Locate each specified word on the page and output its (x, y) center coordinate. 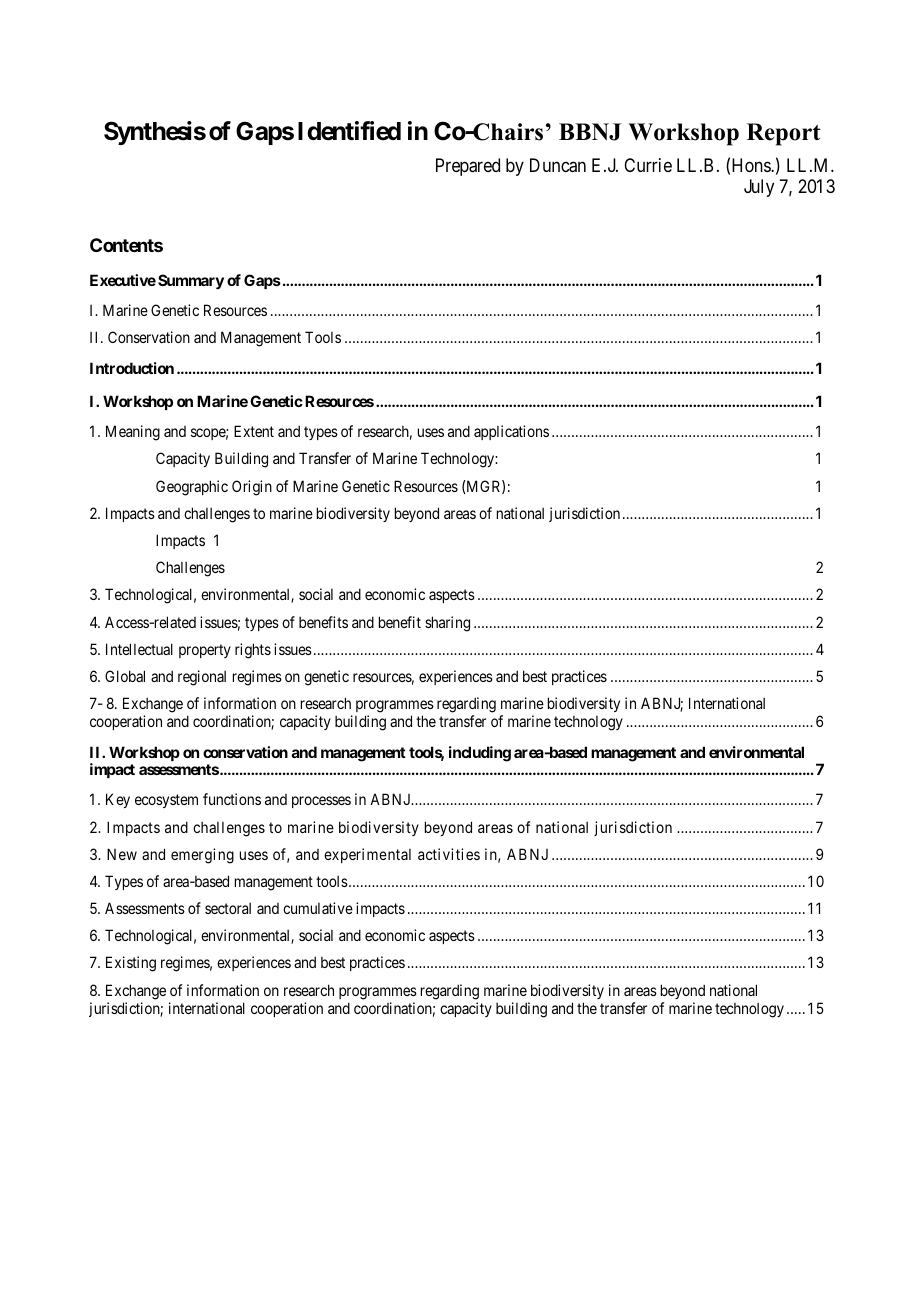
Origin (252, 488)
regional (202, 678)
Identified (349, 131)
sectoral (228, 908)
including (480, 754)
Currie (648, 165)
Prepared (468, 167)
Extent (254, 431)
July (759, 188)
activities (449, 854)
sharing (447, 624)
